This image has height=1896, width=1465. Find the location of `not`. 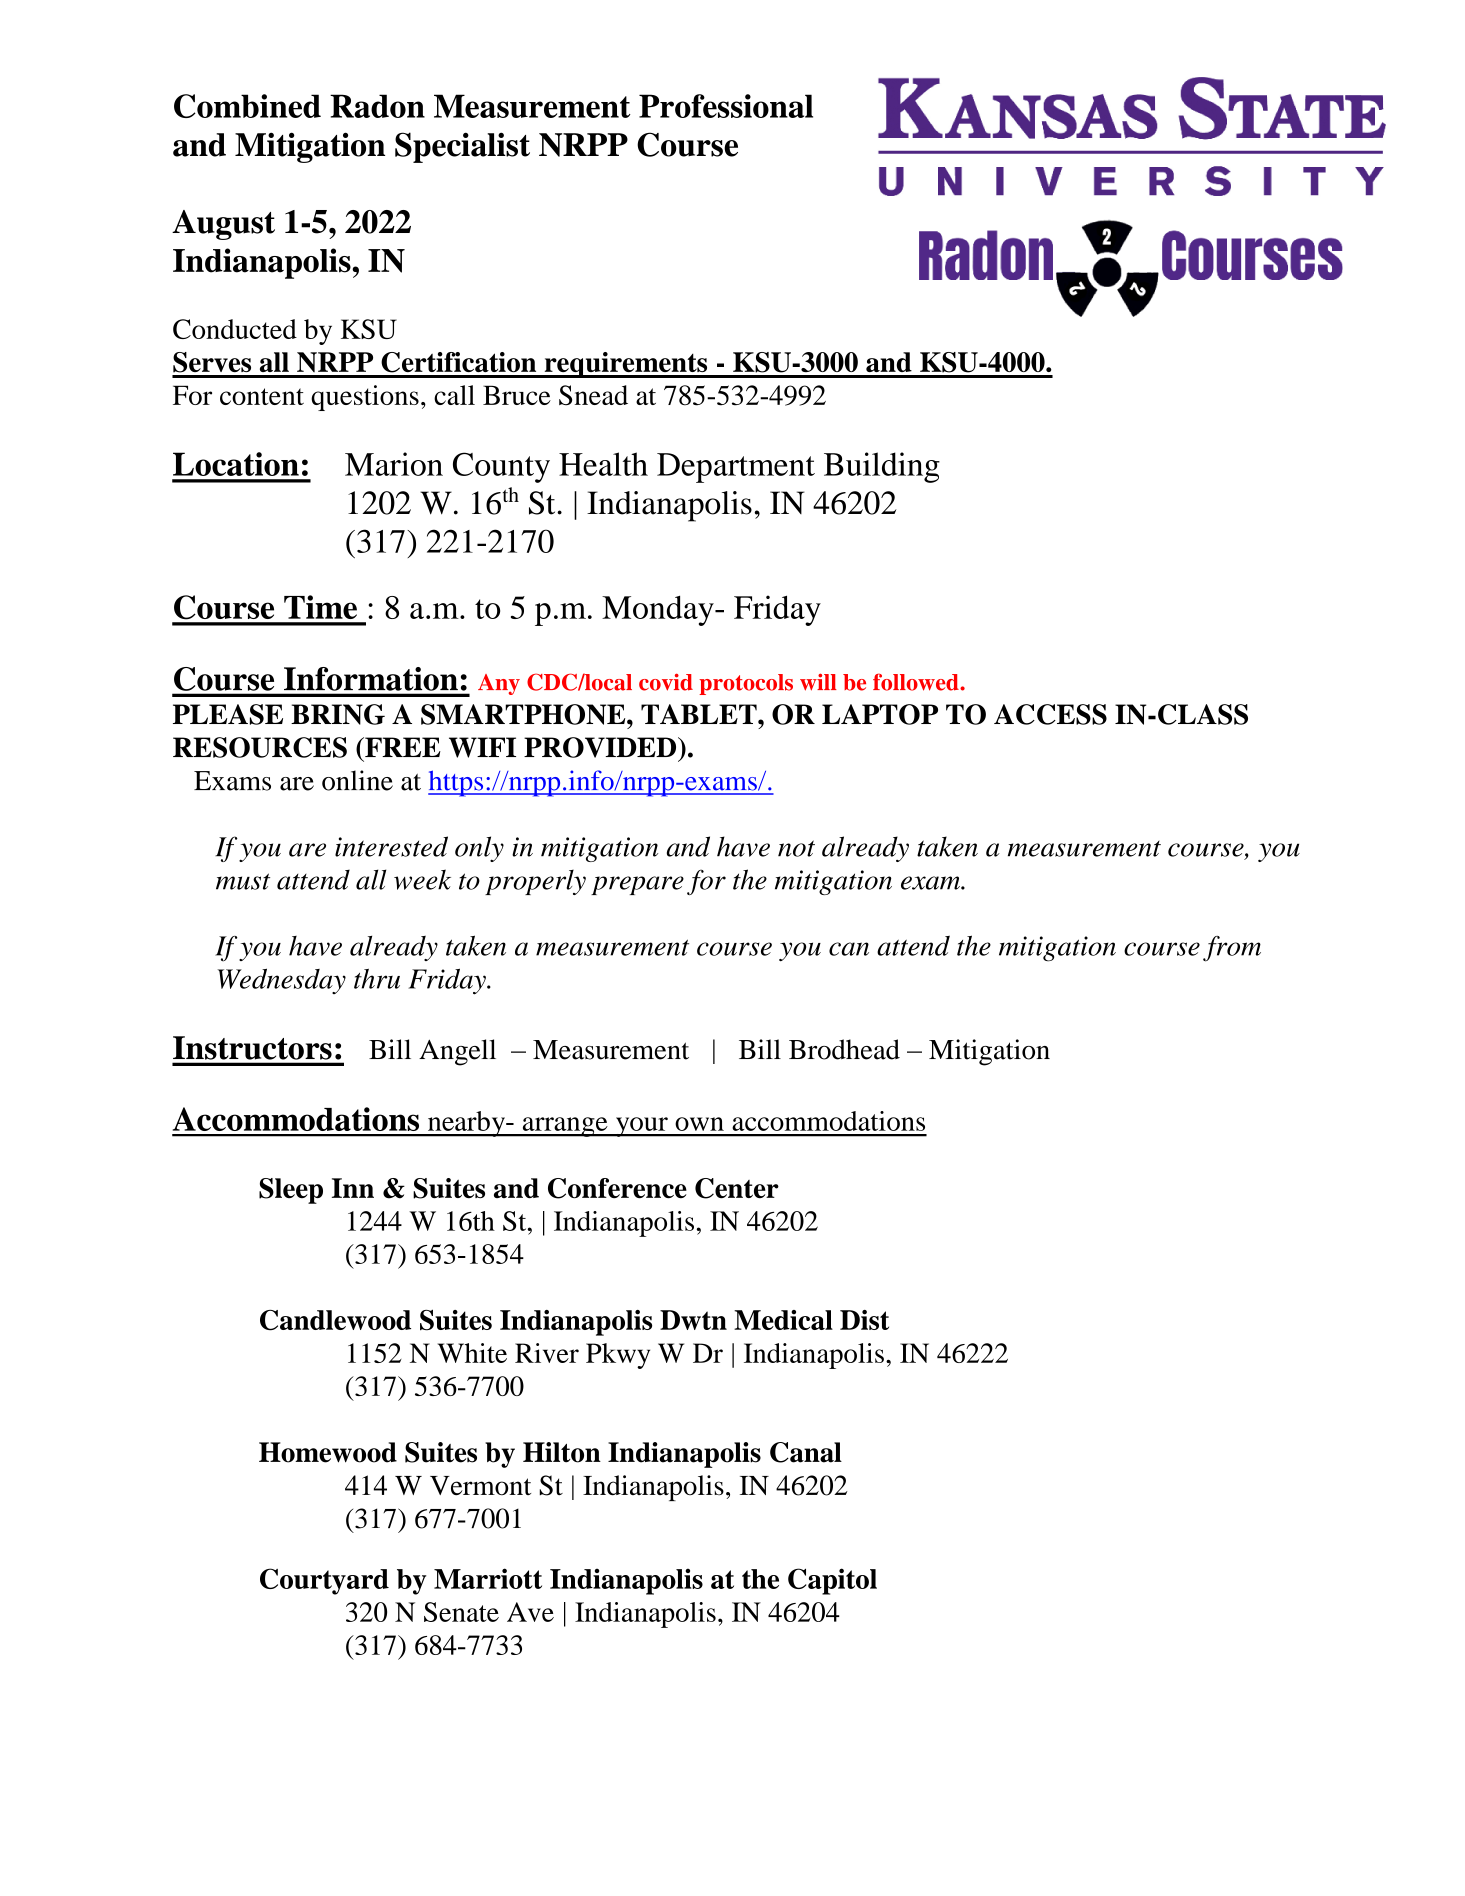

not is located at coordinates (796, 848).
